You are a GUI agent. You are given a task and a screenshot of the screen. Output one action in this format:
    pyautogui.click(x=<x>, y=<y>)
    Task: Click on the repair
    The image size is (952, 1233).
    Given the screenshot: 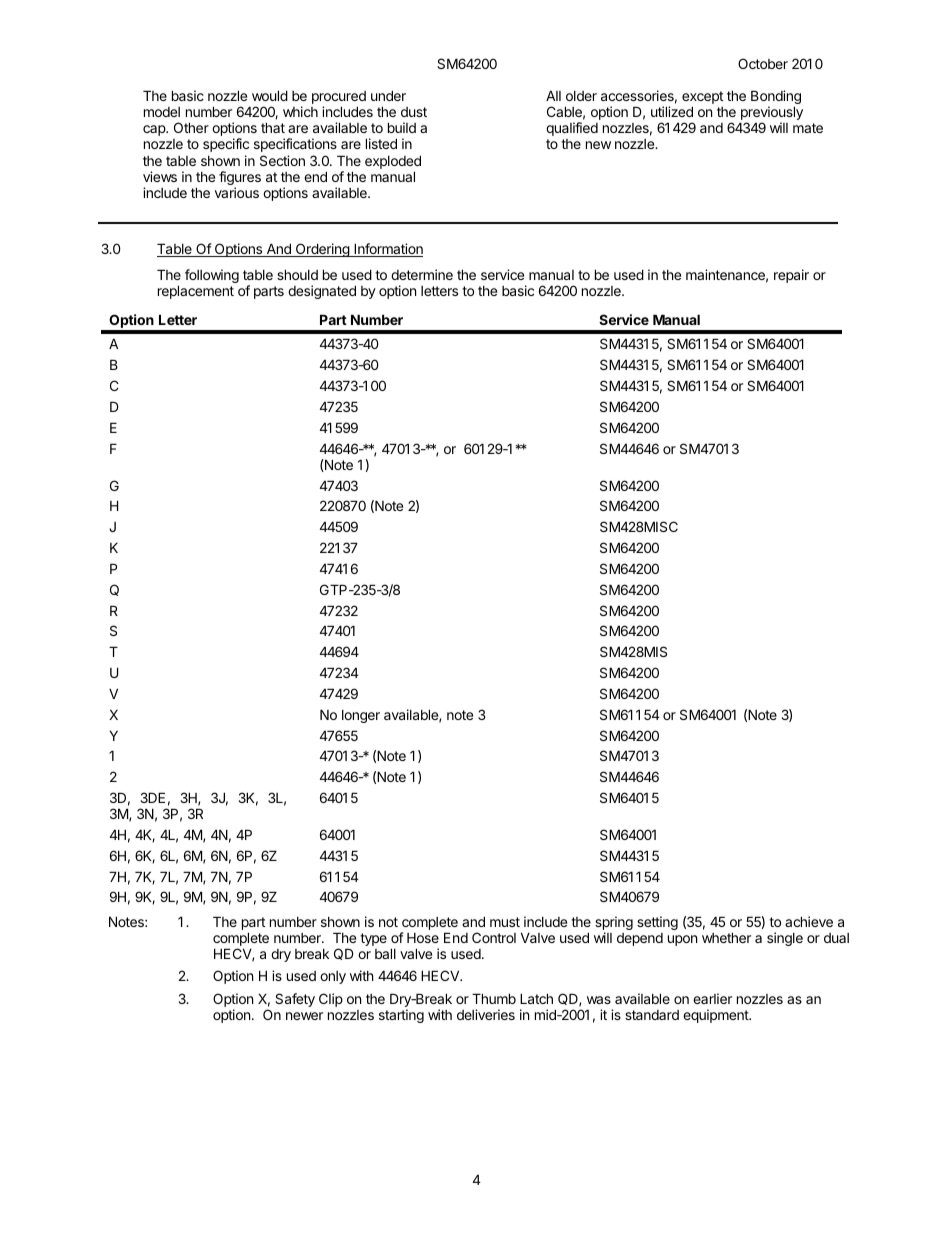 What is the action you would take?
    pyautogui.click(x=791, y=276)
